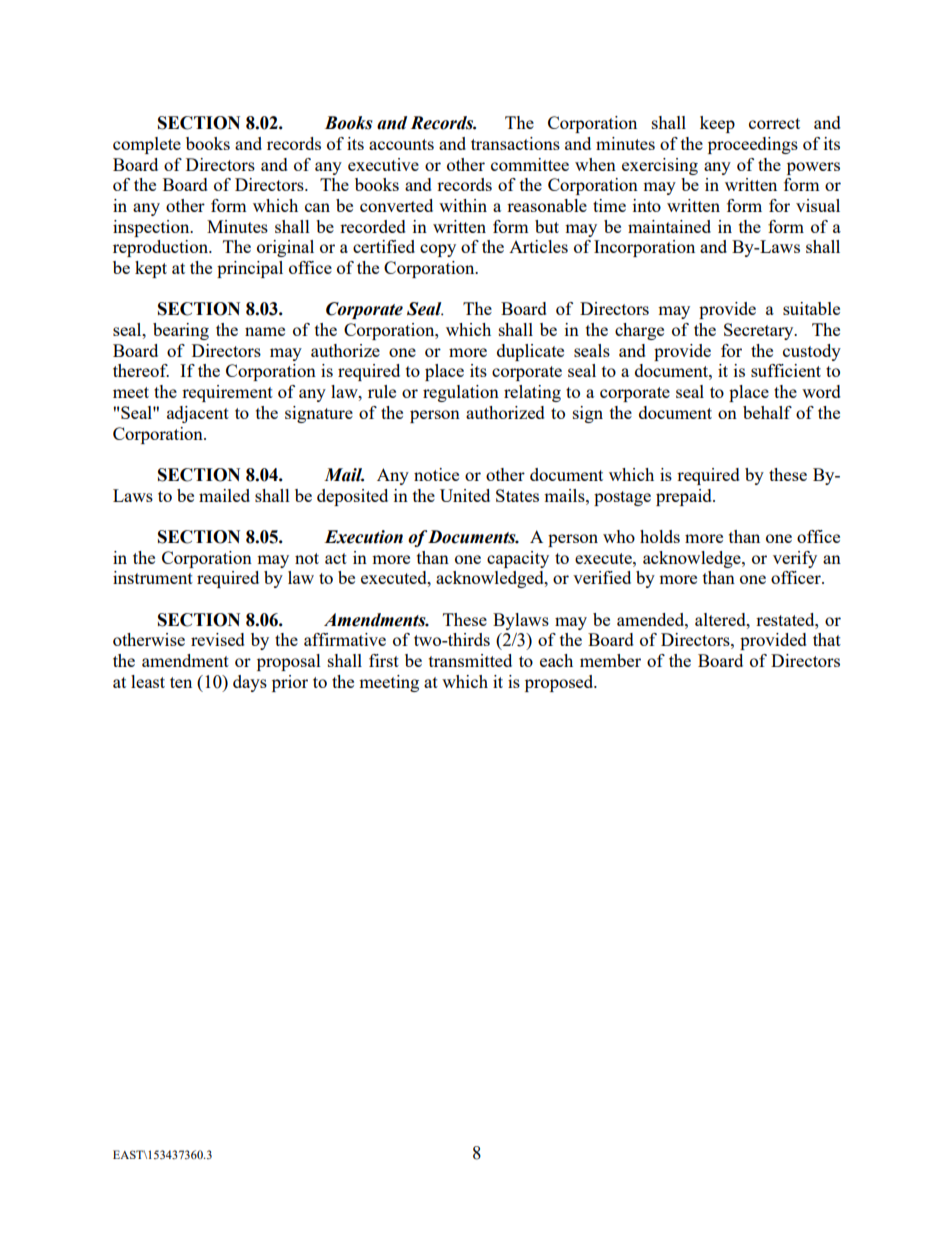 The height and width of the screenshot is (1233, 952). I want to click on days, so click(250, 683).
